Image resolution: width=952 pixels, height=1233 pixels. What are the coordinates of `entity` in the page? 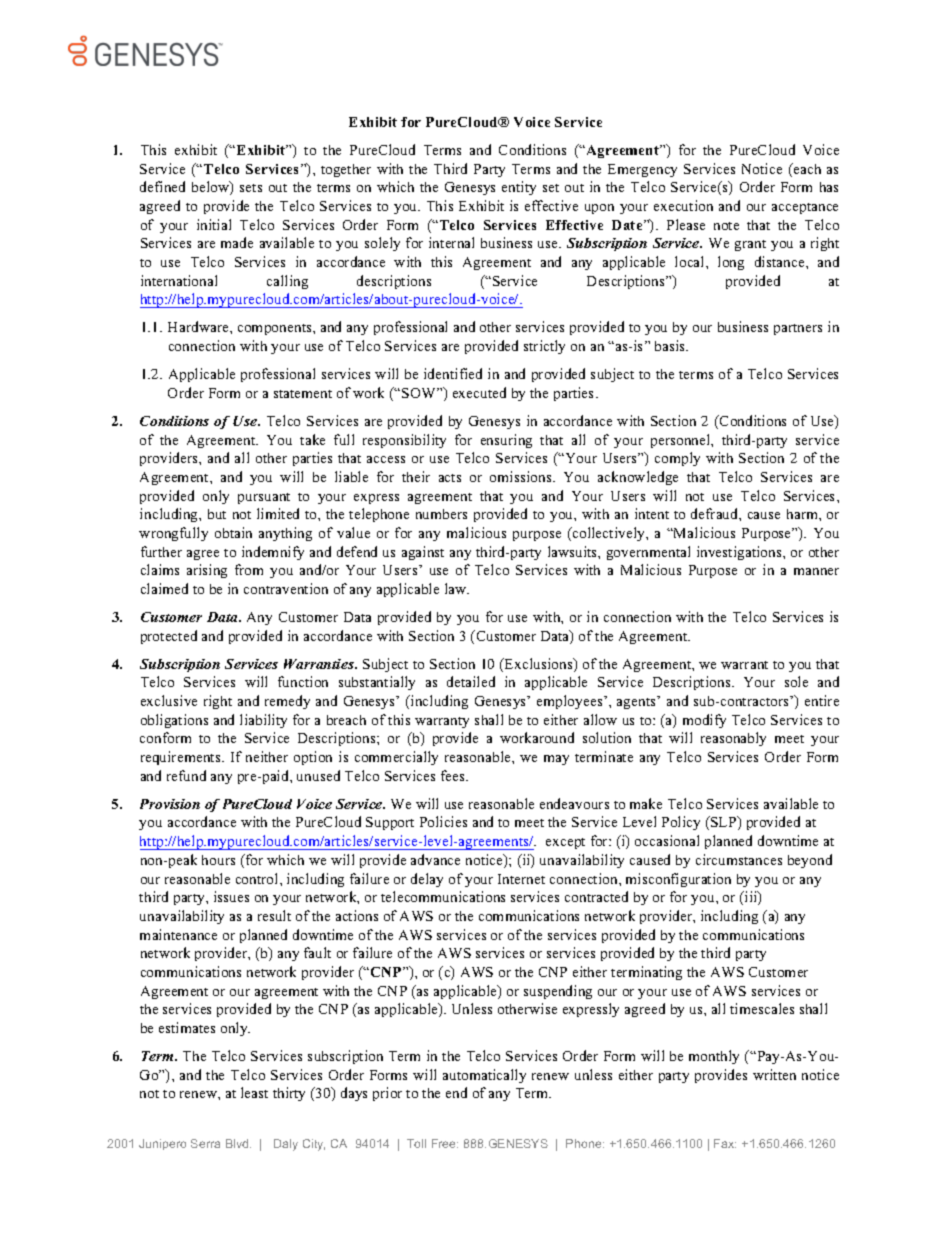 It's located at (519, 188).
